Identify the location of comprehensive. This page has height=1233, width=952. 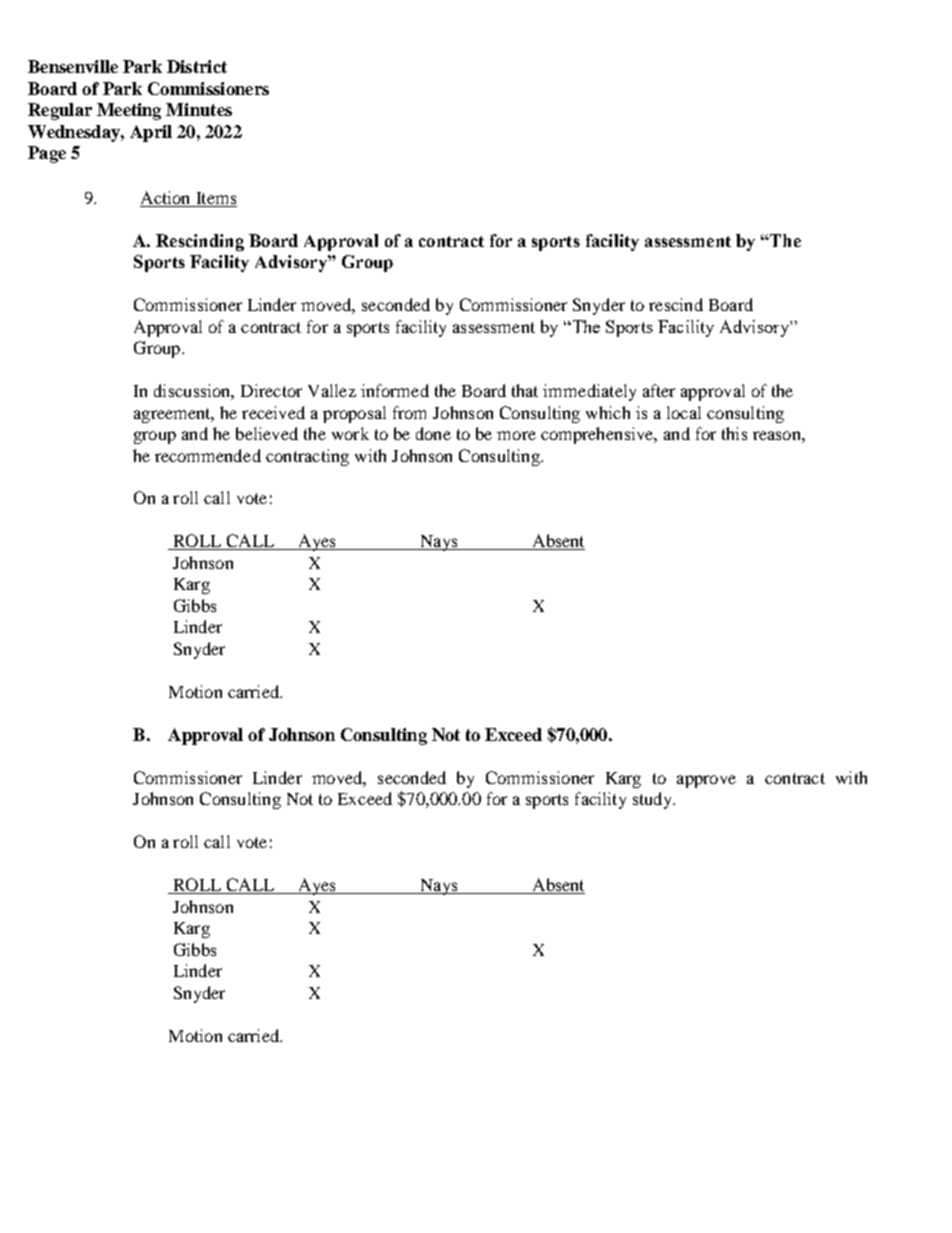
(598, 435).
